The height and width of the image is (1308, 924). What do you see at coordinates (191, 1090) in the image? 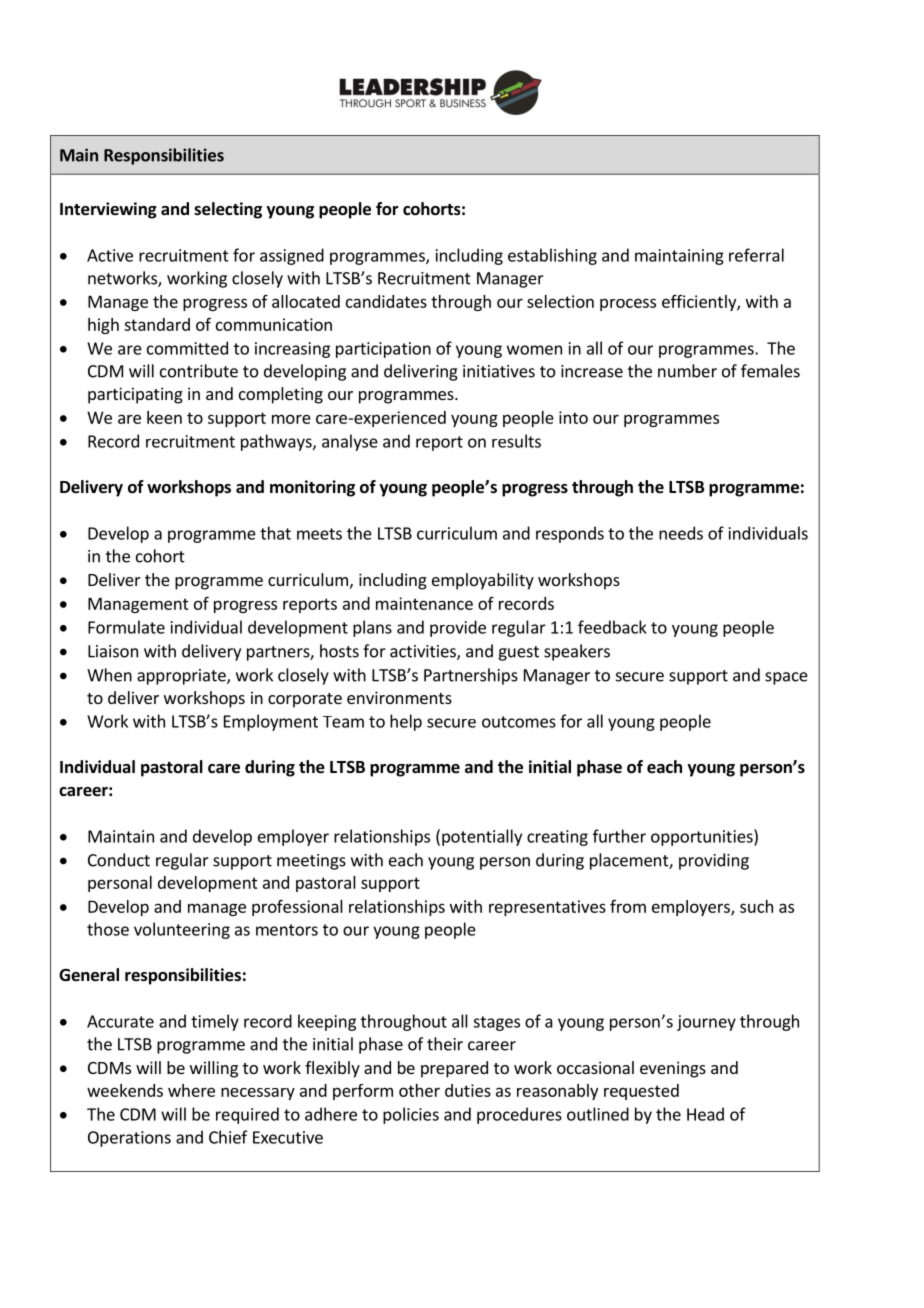
I see `where` at bounding box center [191, 1090].
